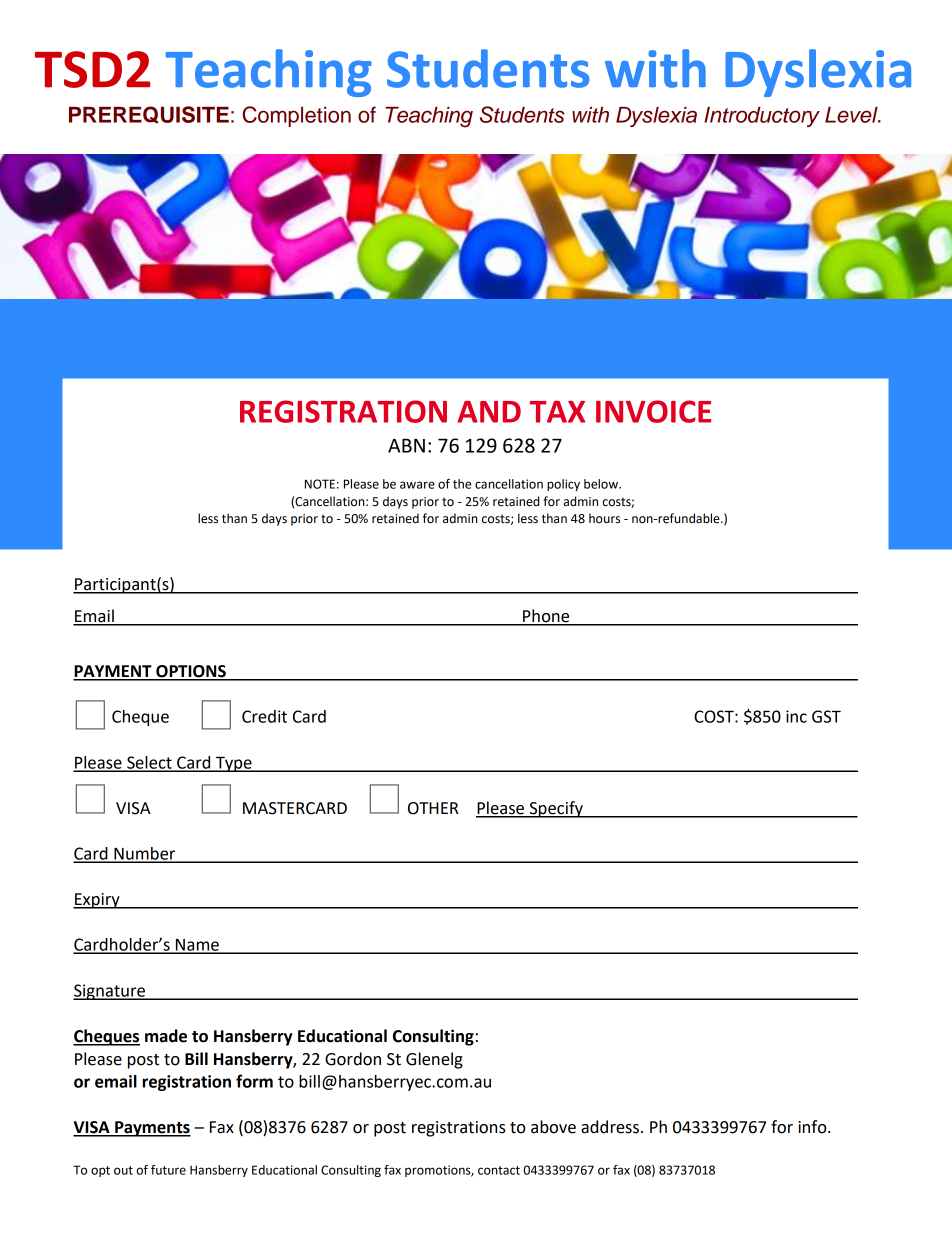 Image resolution: width=952 pixels, height=1233 pixels. I want to click on PREREQUISITE, so click(149, 115).
